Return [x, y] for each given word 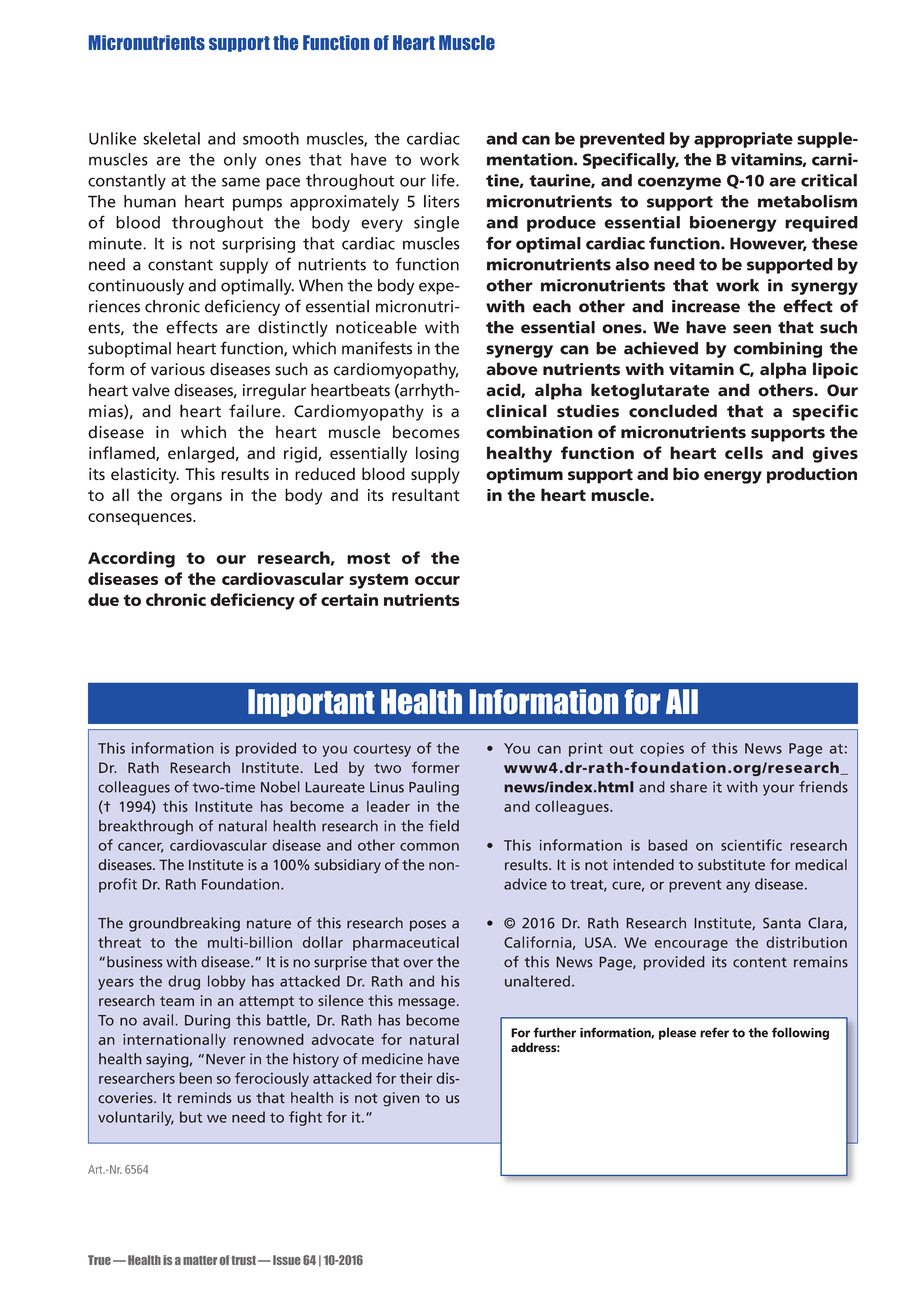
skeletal [171, 138]
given [401, 1099]
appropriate [743, 140]
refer [714, 1032]
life [444, 180]
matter [200, 1260]
